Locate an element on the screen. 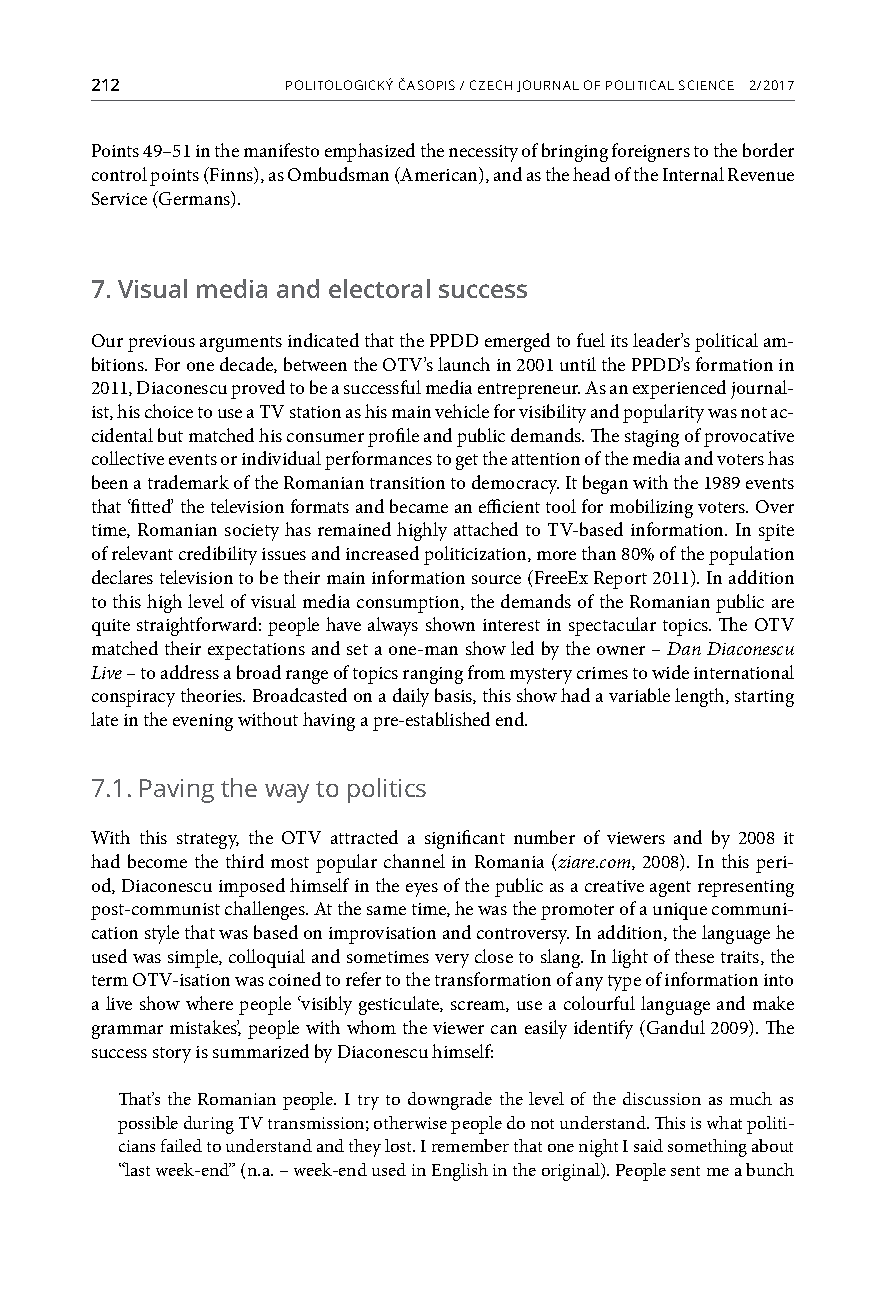 The height and width of the screenshot is (1289, 886). SCIENCE is located at coordinates (706, 85).
